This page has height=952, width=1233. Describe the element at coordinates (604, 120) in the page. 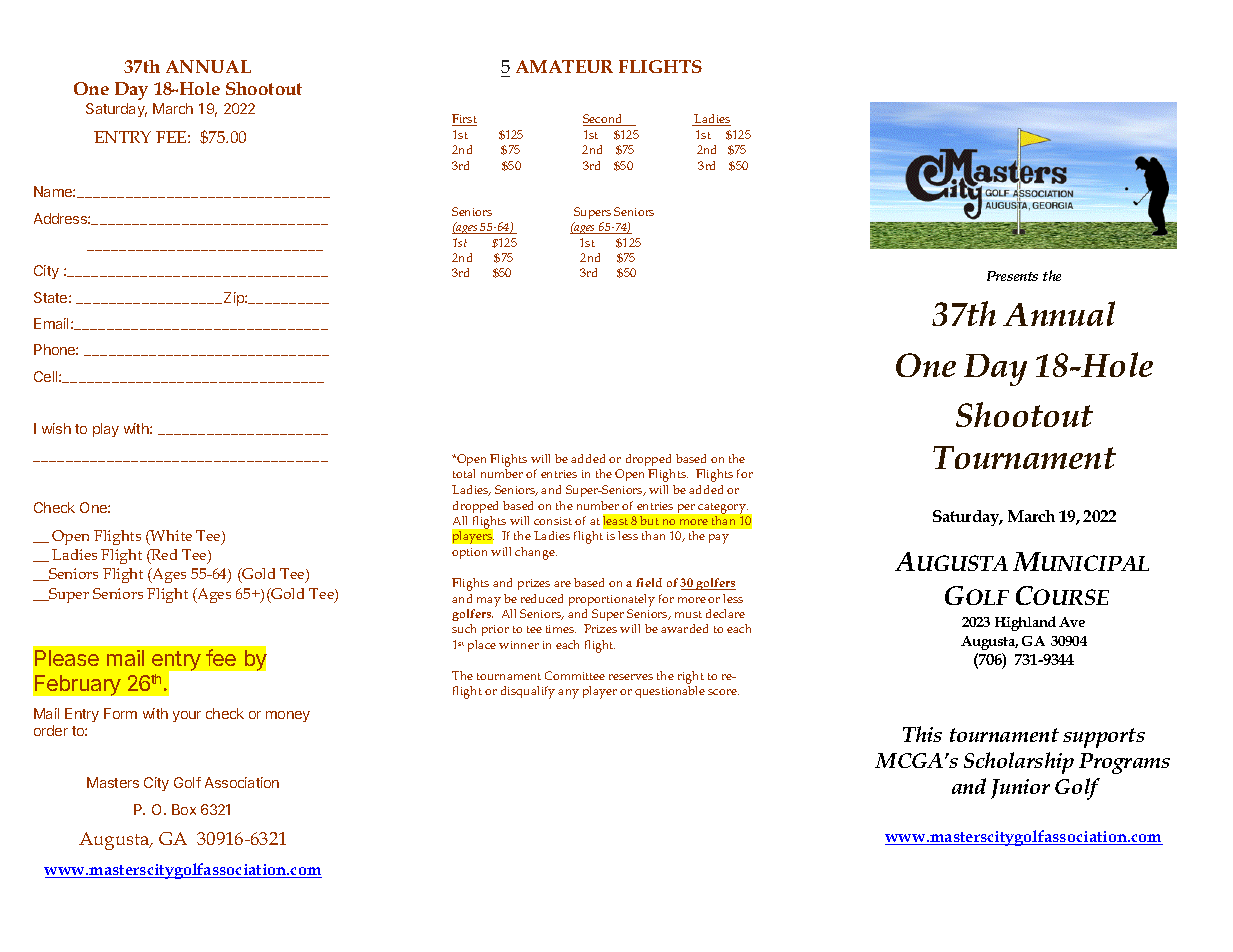

I see `Second` at that location.
